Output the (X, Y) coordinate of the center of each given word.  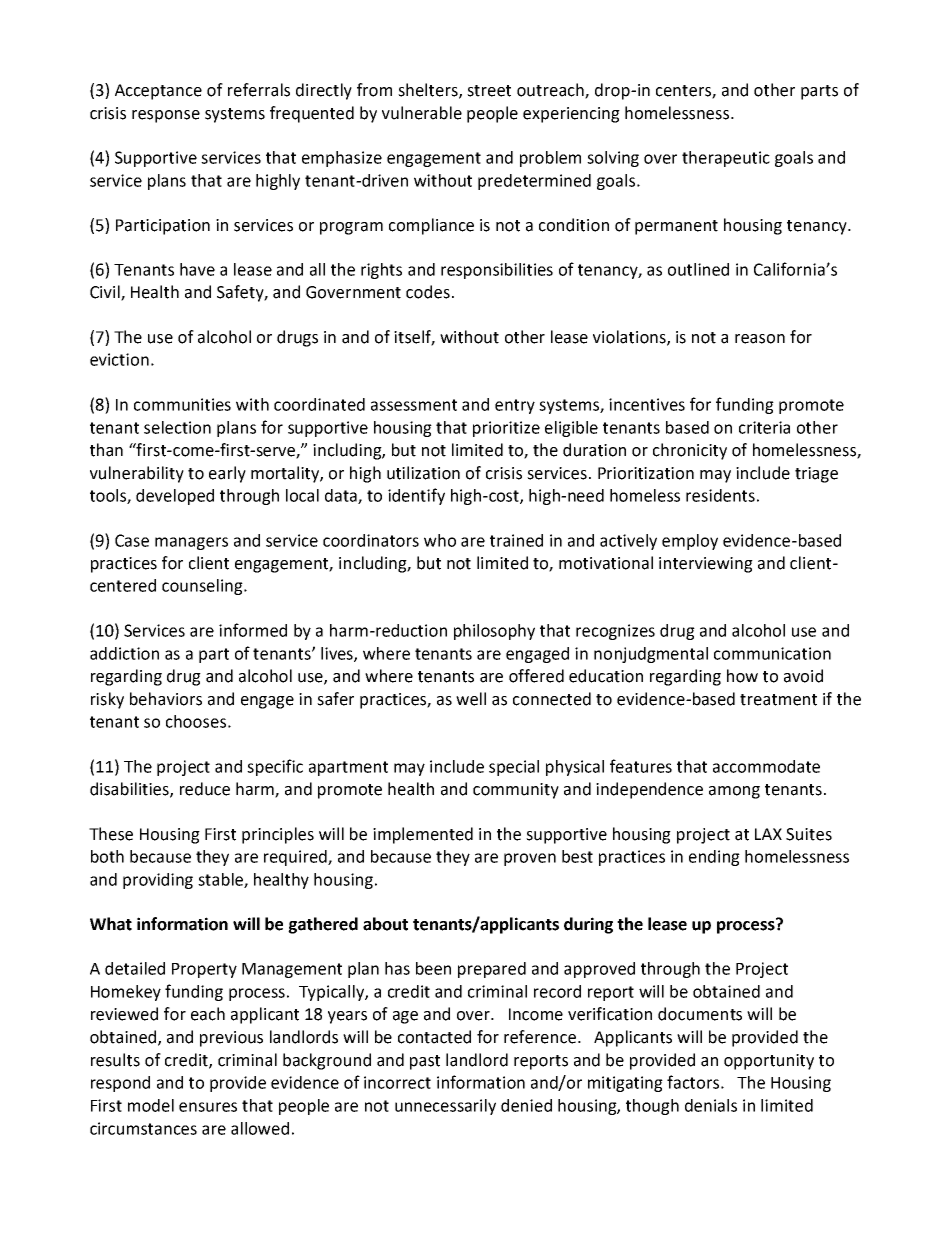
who (440, 540)
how (742, 676)
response (166, 116)
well (471, 699)
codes (428, 292)
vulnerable (422, 113)
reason (760, 339)
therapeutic (726, 159)
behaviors (166, 699)
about (385, 924)
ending (714, 858)
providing (158, 881)
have (197, 269)
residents (720, 495)
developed (175, 497)
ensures (208, 1107)
